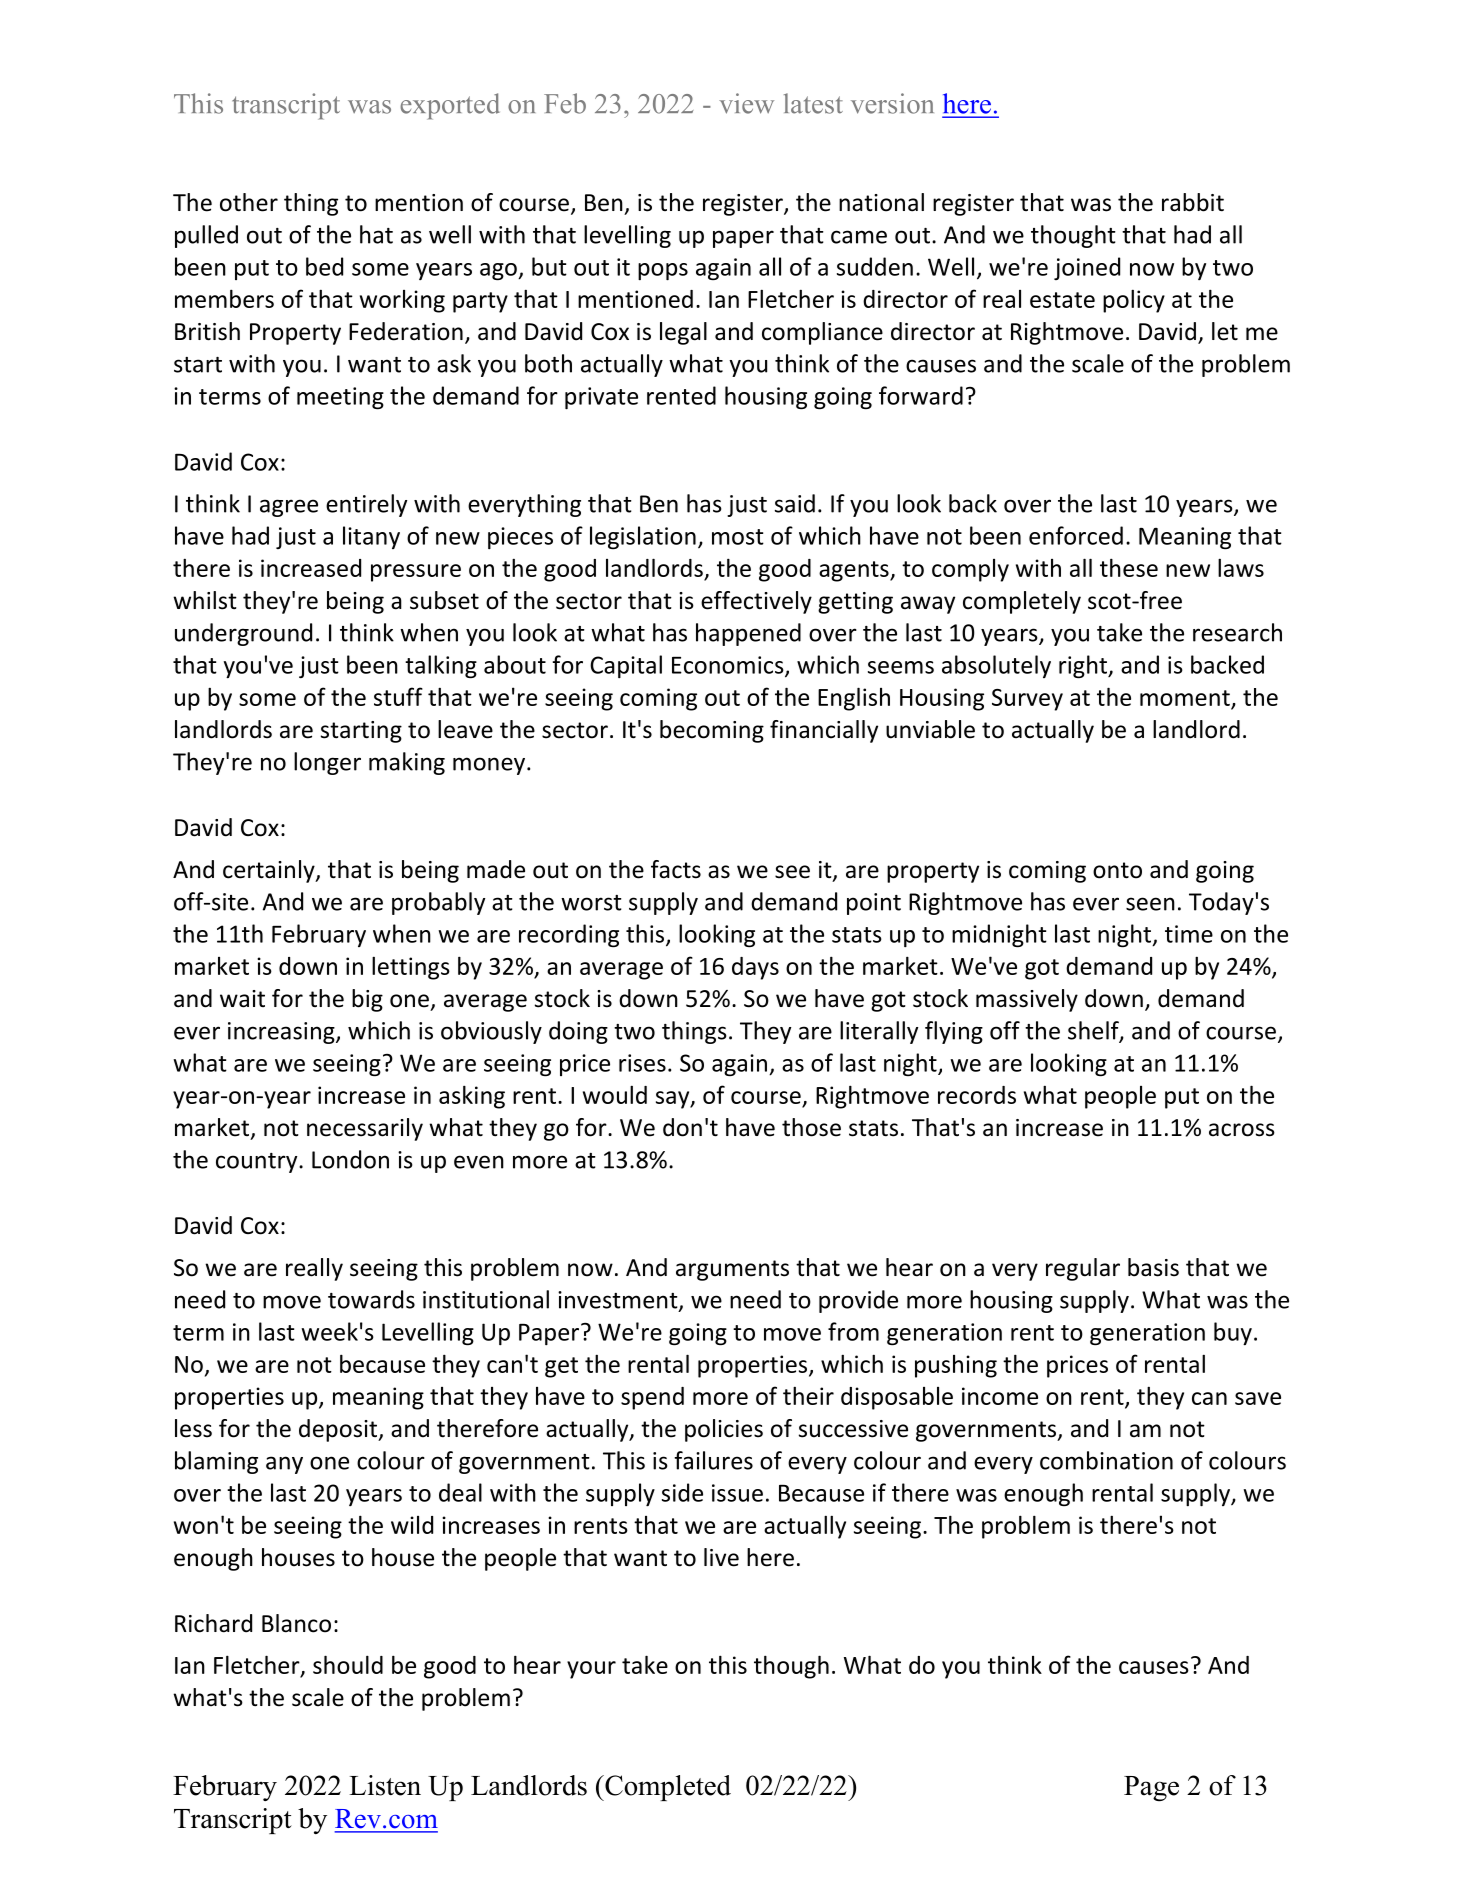 The width and height of the page is (1470, 1902). What do you see at coordinates (350, 1159) in the page?
I see `London` at bounding box center [350, 1159].
